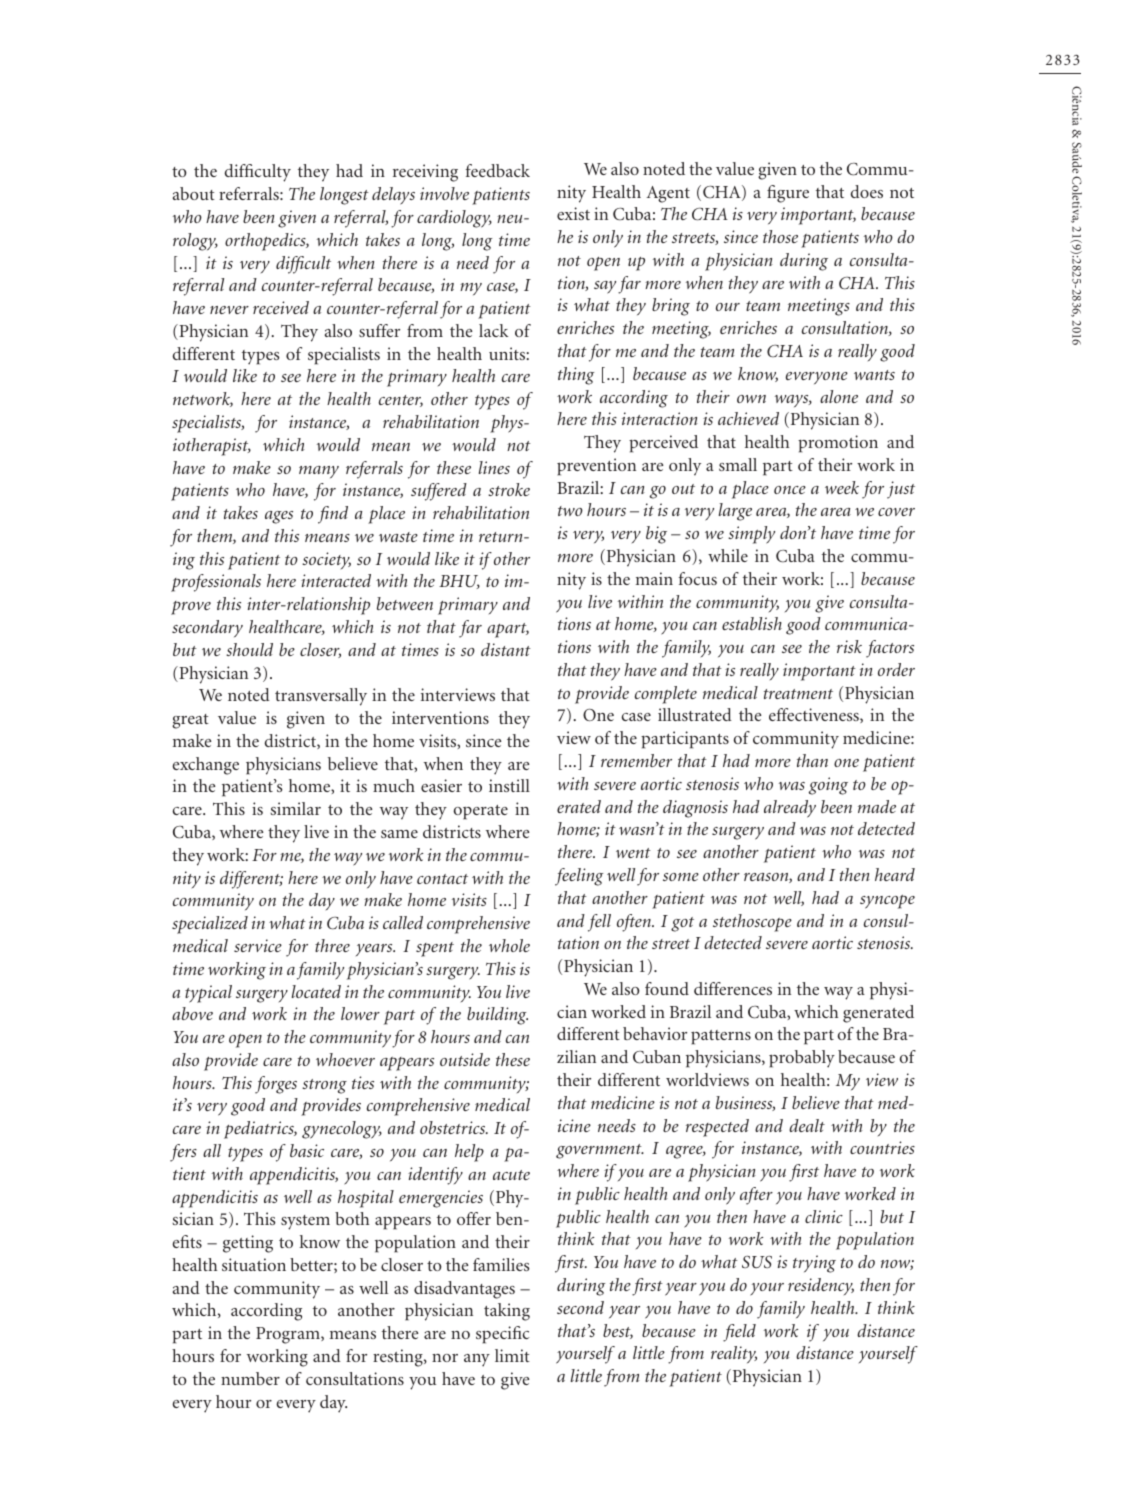 Image resolution: width=1146 pixels, height=1496 pixels. Describe the element at coordinates (839, 396) in the page. I see `alone` at that location.
